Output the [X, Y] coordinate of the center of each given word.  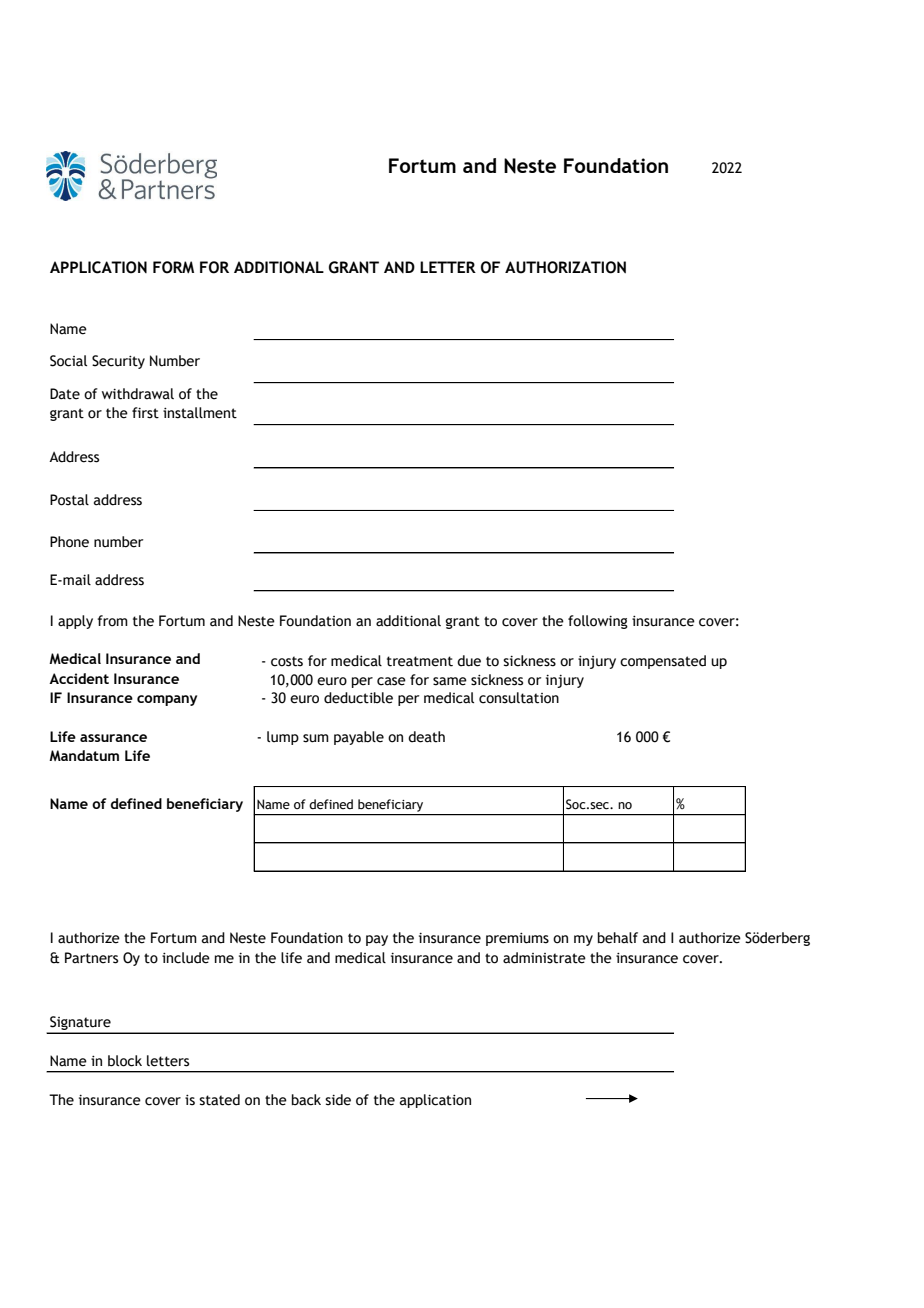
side [338, 1100]
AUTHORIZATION [565, 267]
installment [200, 413]
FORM [173, 267]
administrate [544, 958]
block [125, 1061]
